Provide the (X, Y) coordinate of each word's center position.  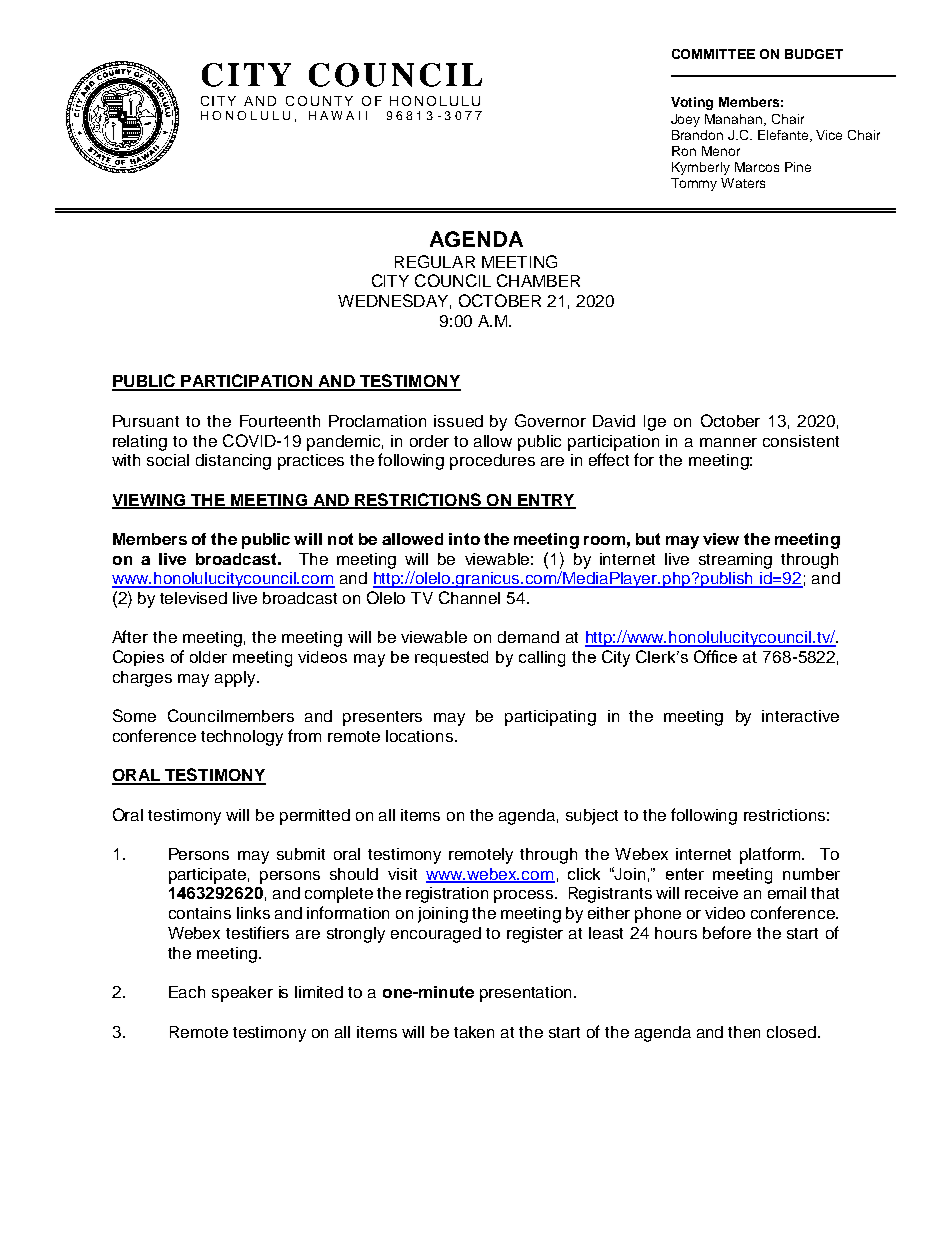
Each (187, 992)
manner (728, 442)
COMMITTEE (713, 54)
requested (451, 658)
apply (236, 679)
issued (458, 421)
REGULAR (435, 261)
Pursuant (146, 421)
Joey (685, 120)
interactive (800, 716)
